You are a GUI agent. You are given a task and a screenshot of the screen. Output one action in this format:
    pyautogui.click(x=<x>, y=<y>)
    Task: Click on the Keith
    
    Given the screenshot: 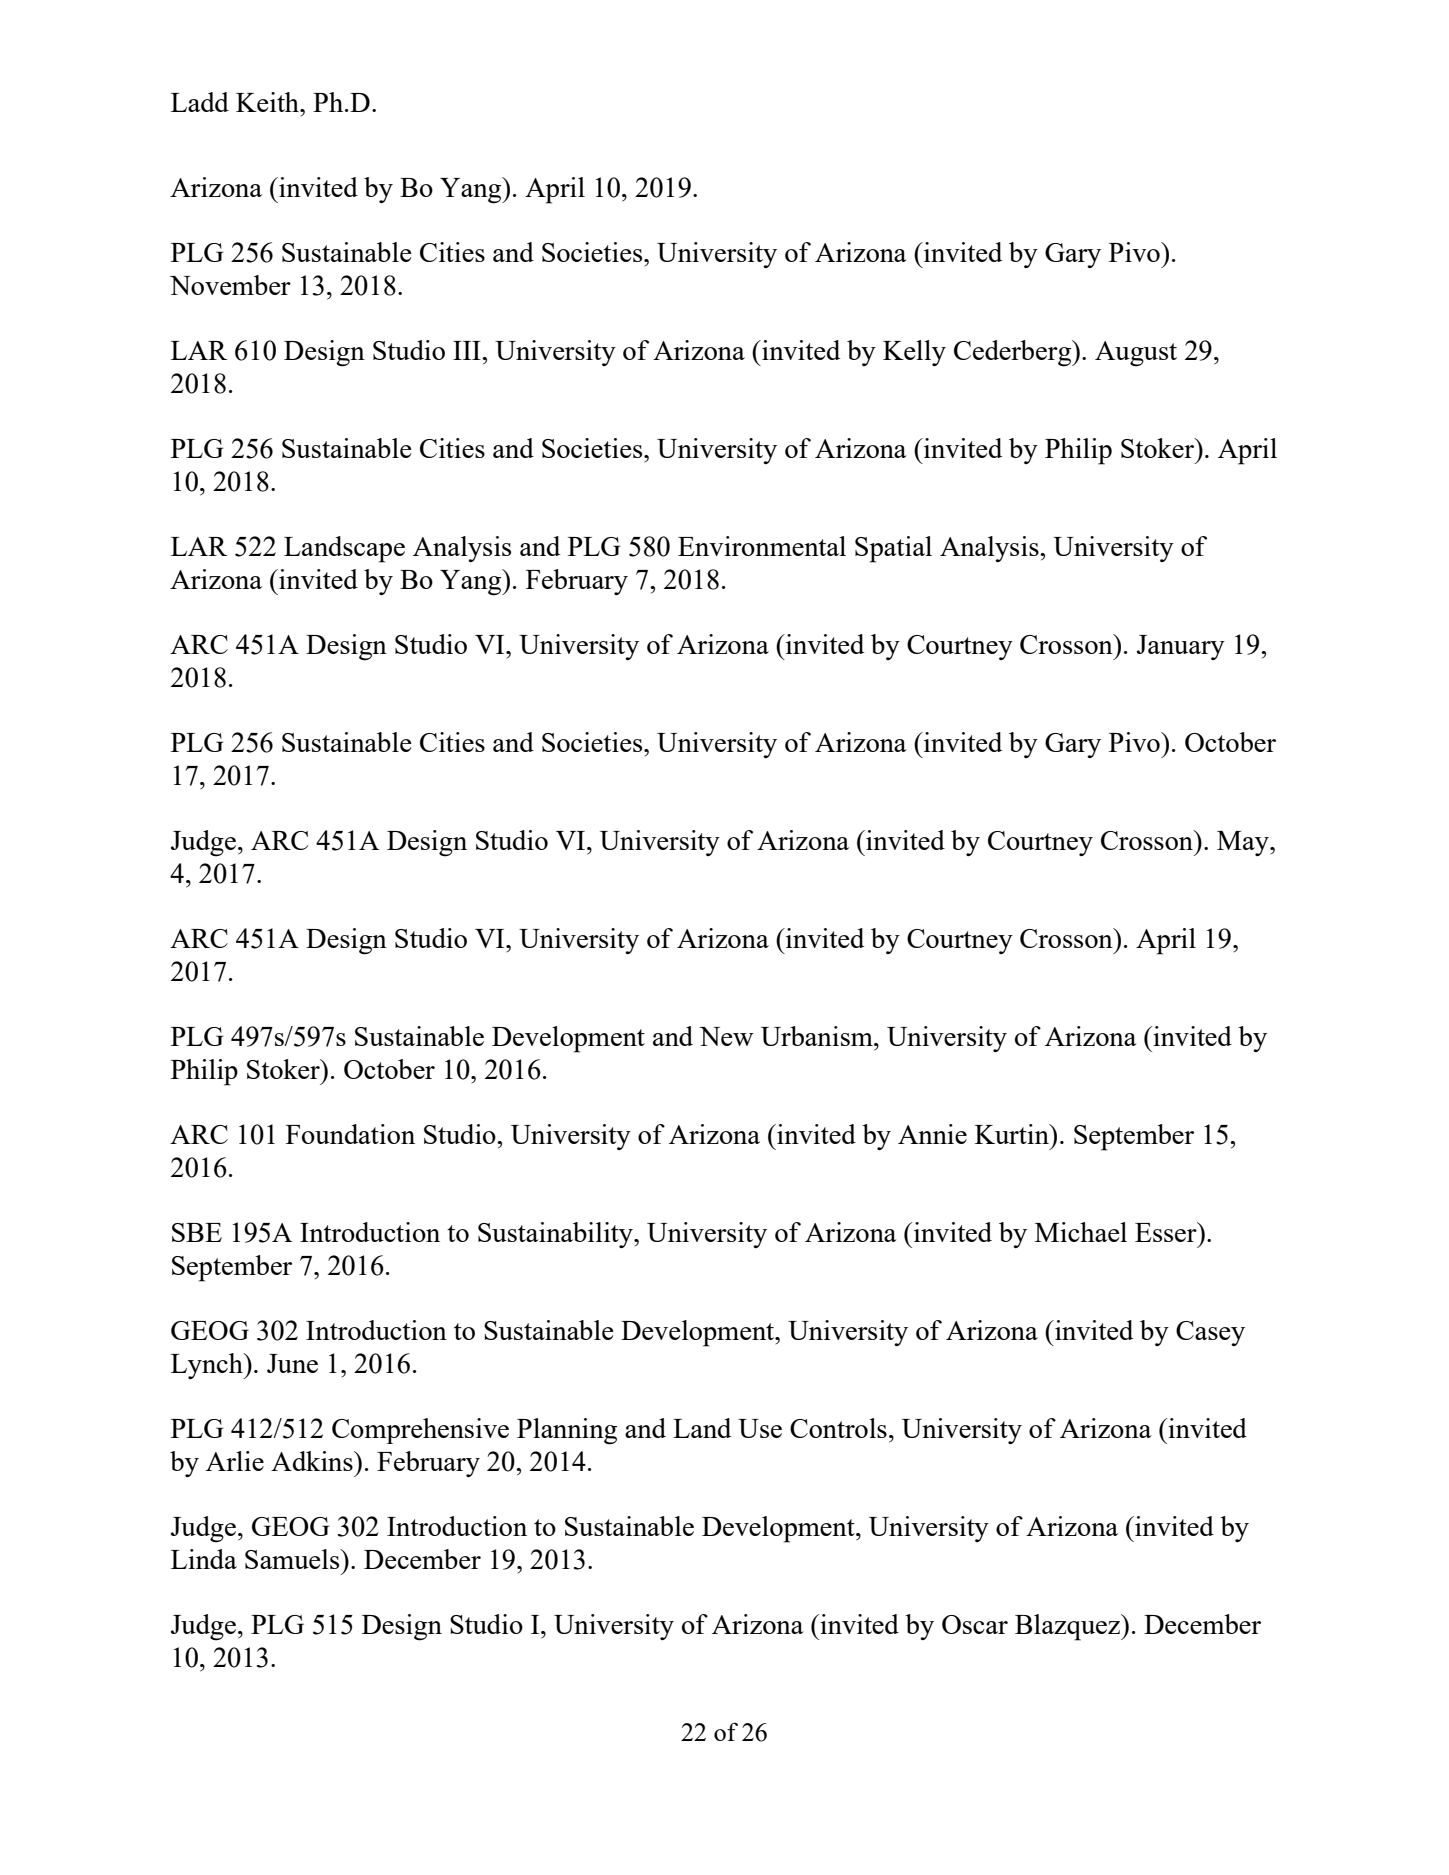 What is the action you would take?
    pyautogui.click(x=268, y=102)
